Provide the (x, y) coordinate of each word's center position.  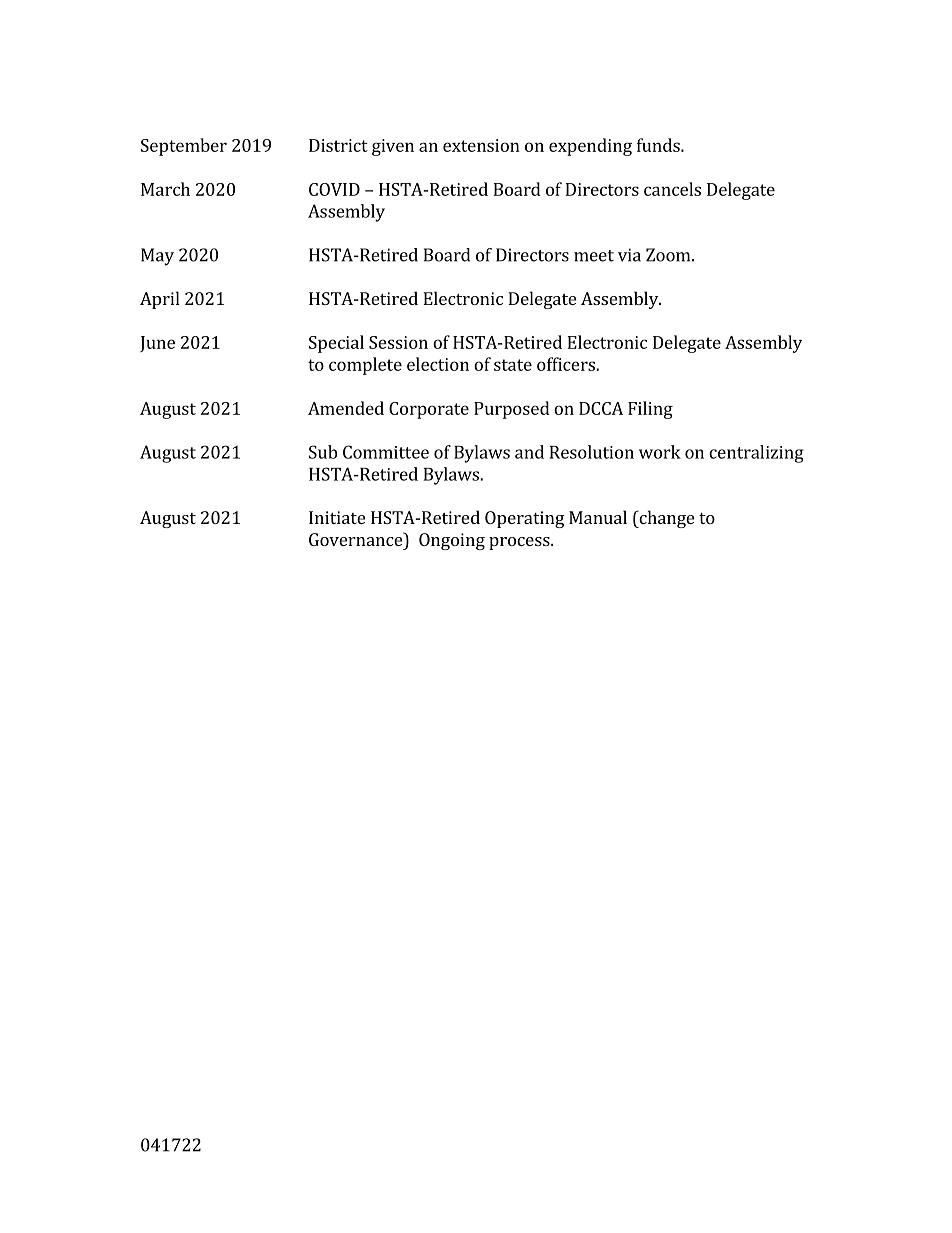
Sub (323, 452)
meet (594, 256)
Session (398, 342)
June (157, 344)
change (665, 519)
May (157, 257)
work (660, 452)
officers (567, 364)
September (184, 147)
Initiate (337, 517)
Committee (386, 452)
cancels (672, 189)
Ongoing (452, 541)
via (629, 255)
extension (481, 145)
